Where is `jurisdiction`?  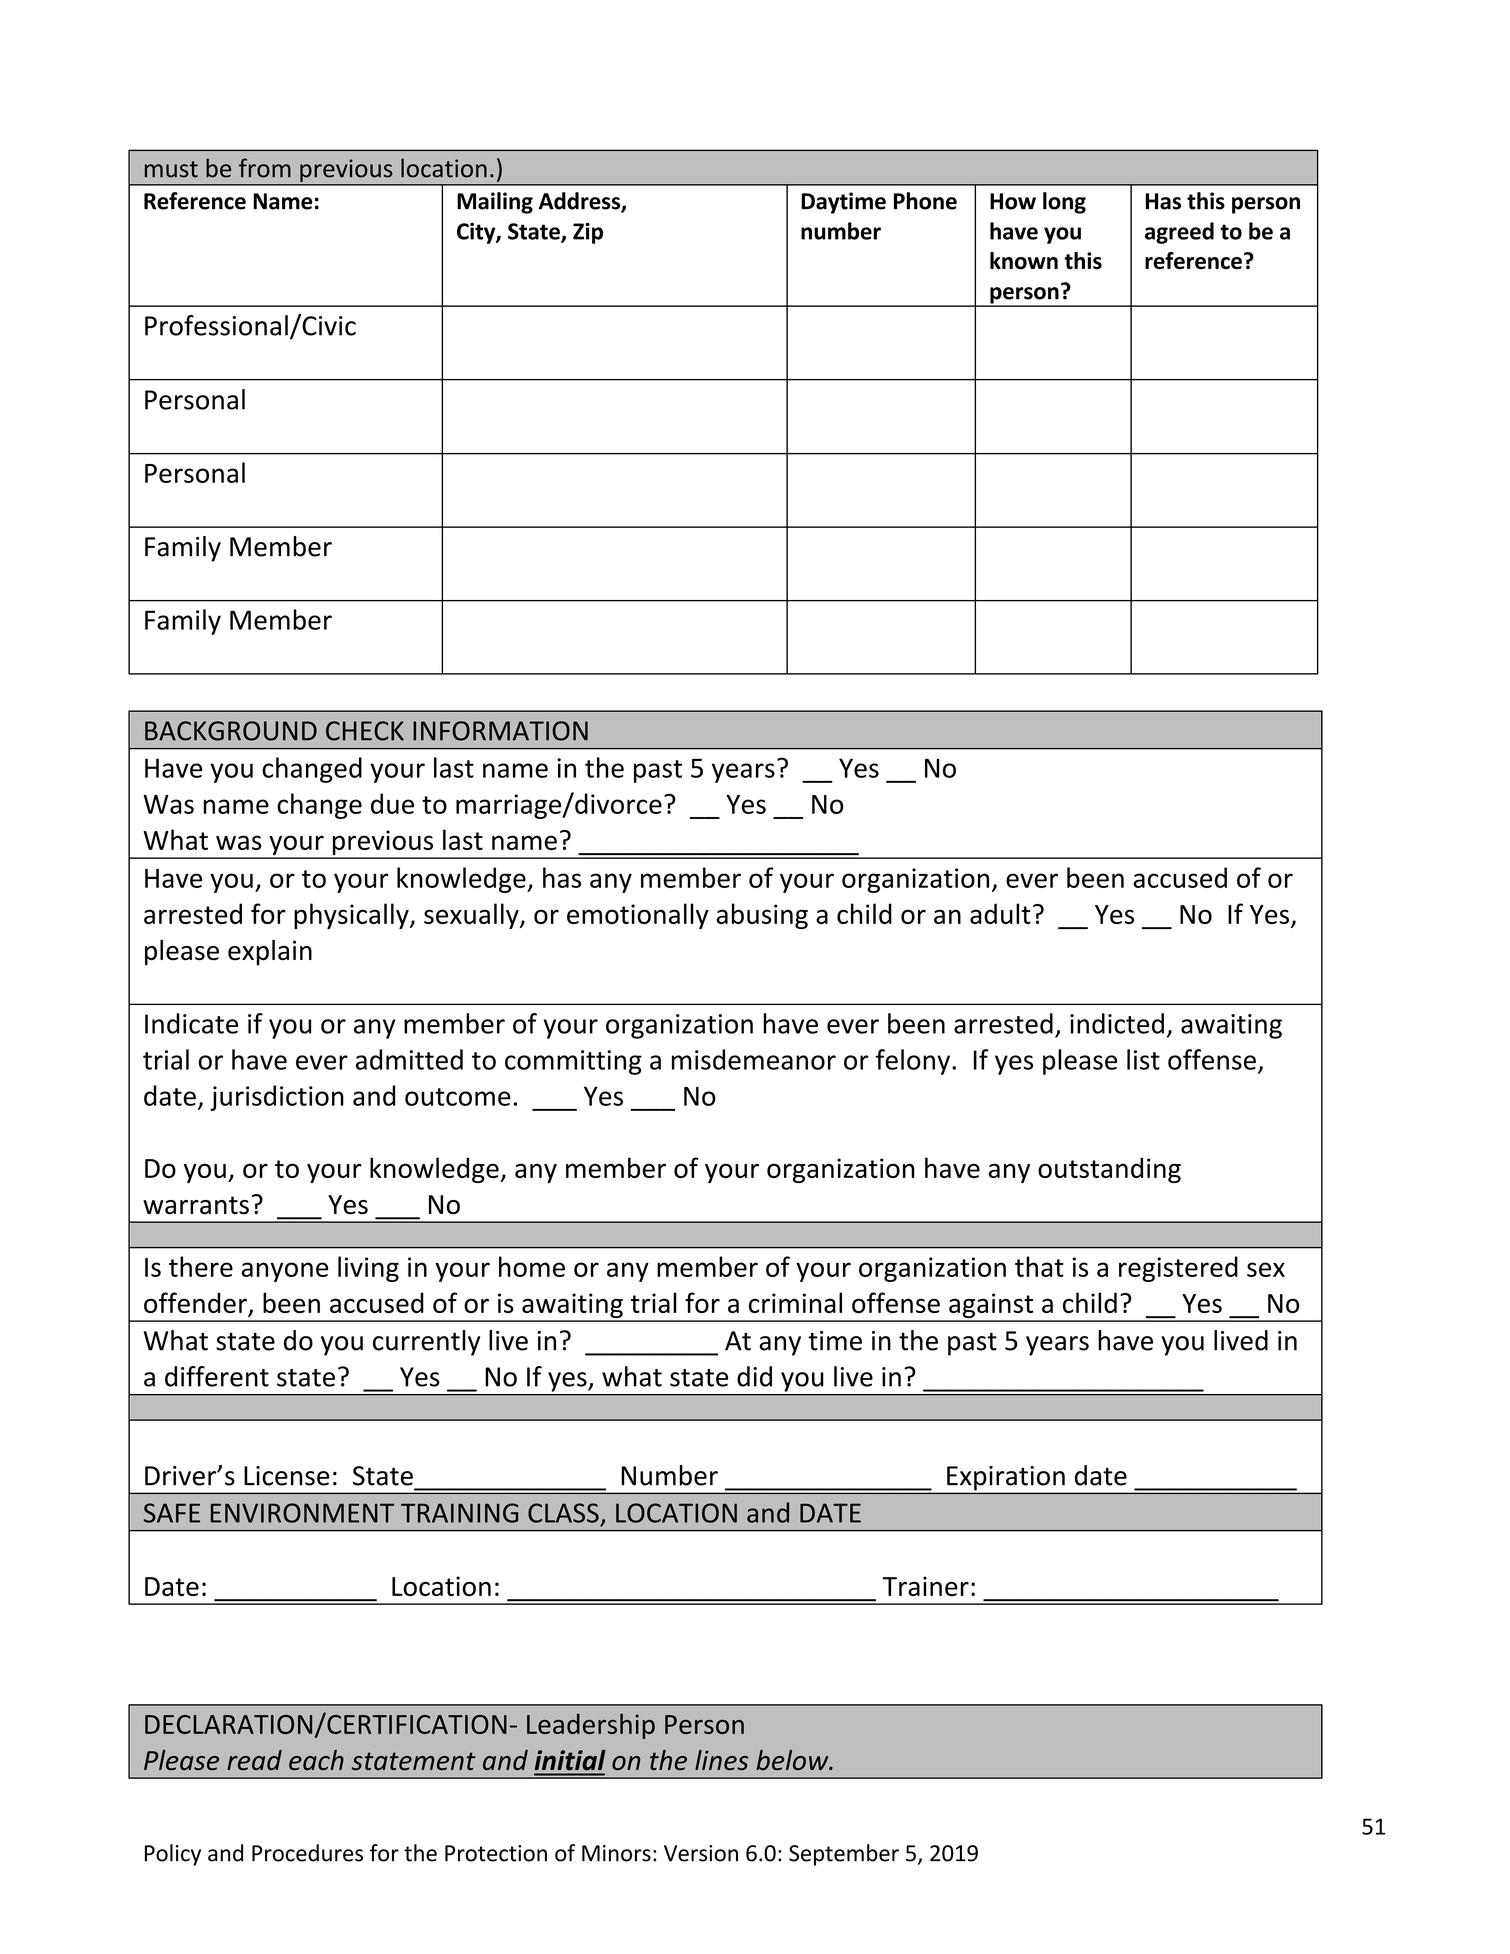 jurisdiction is located at coordinates (277, 1098).
